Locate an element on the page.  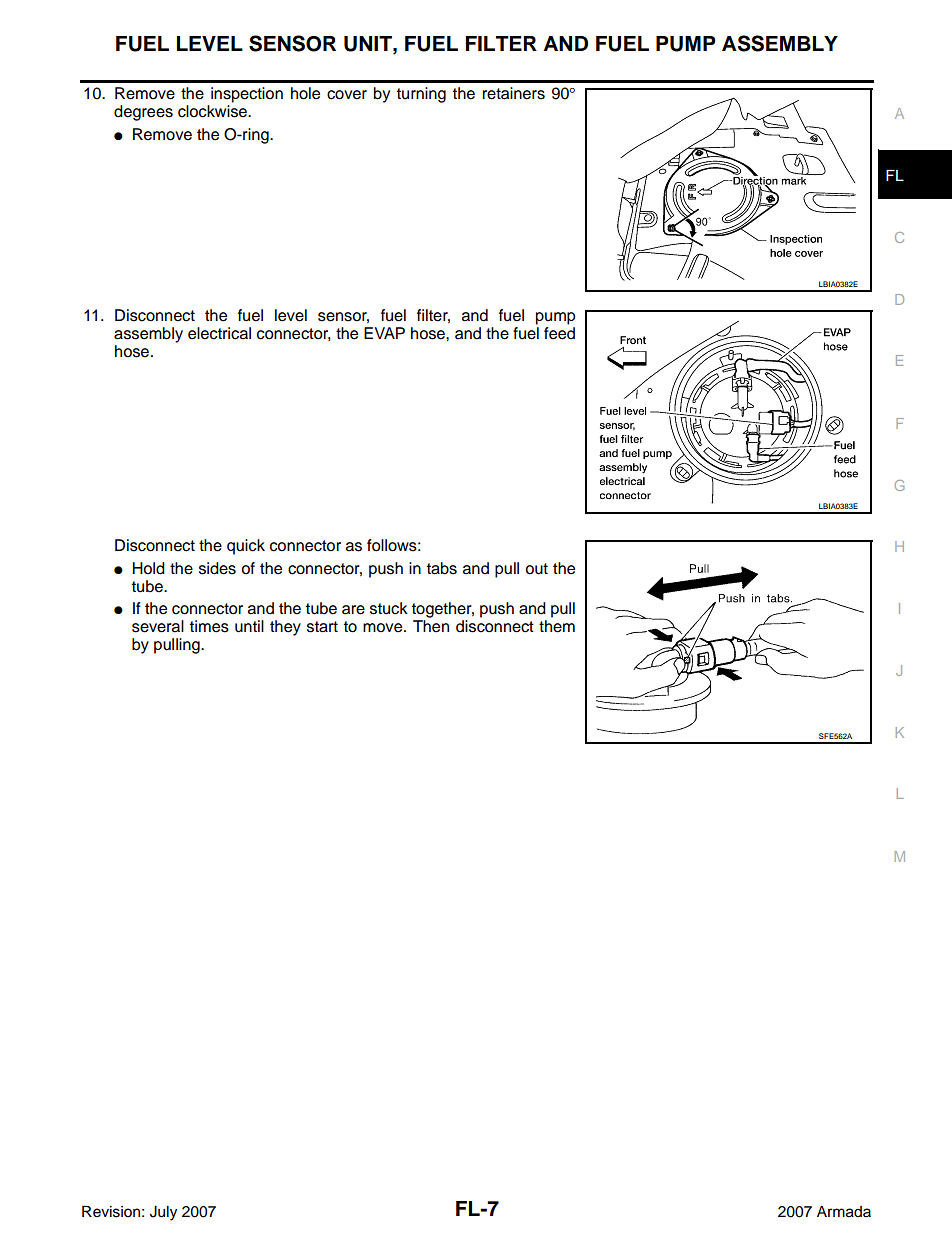
feed is located at coordinates (559, 333).
